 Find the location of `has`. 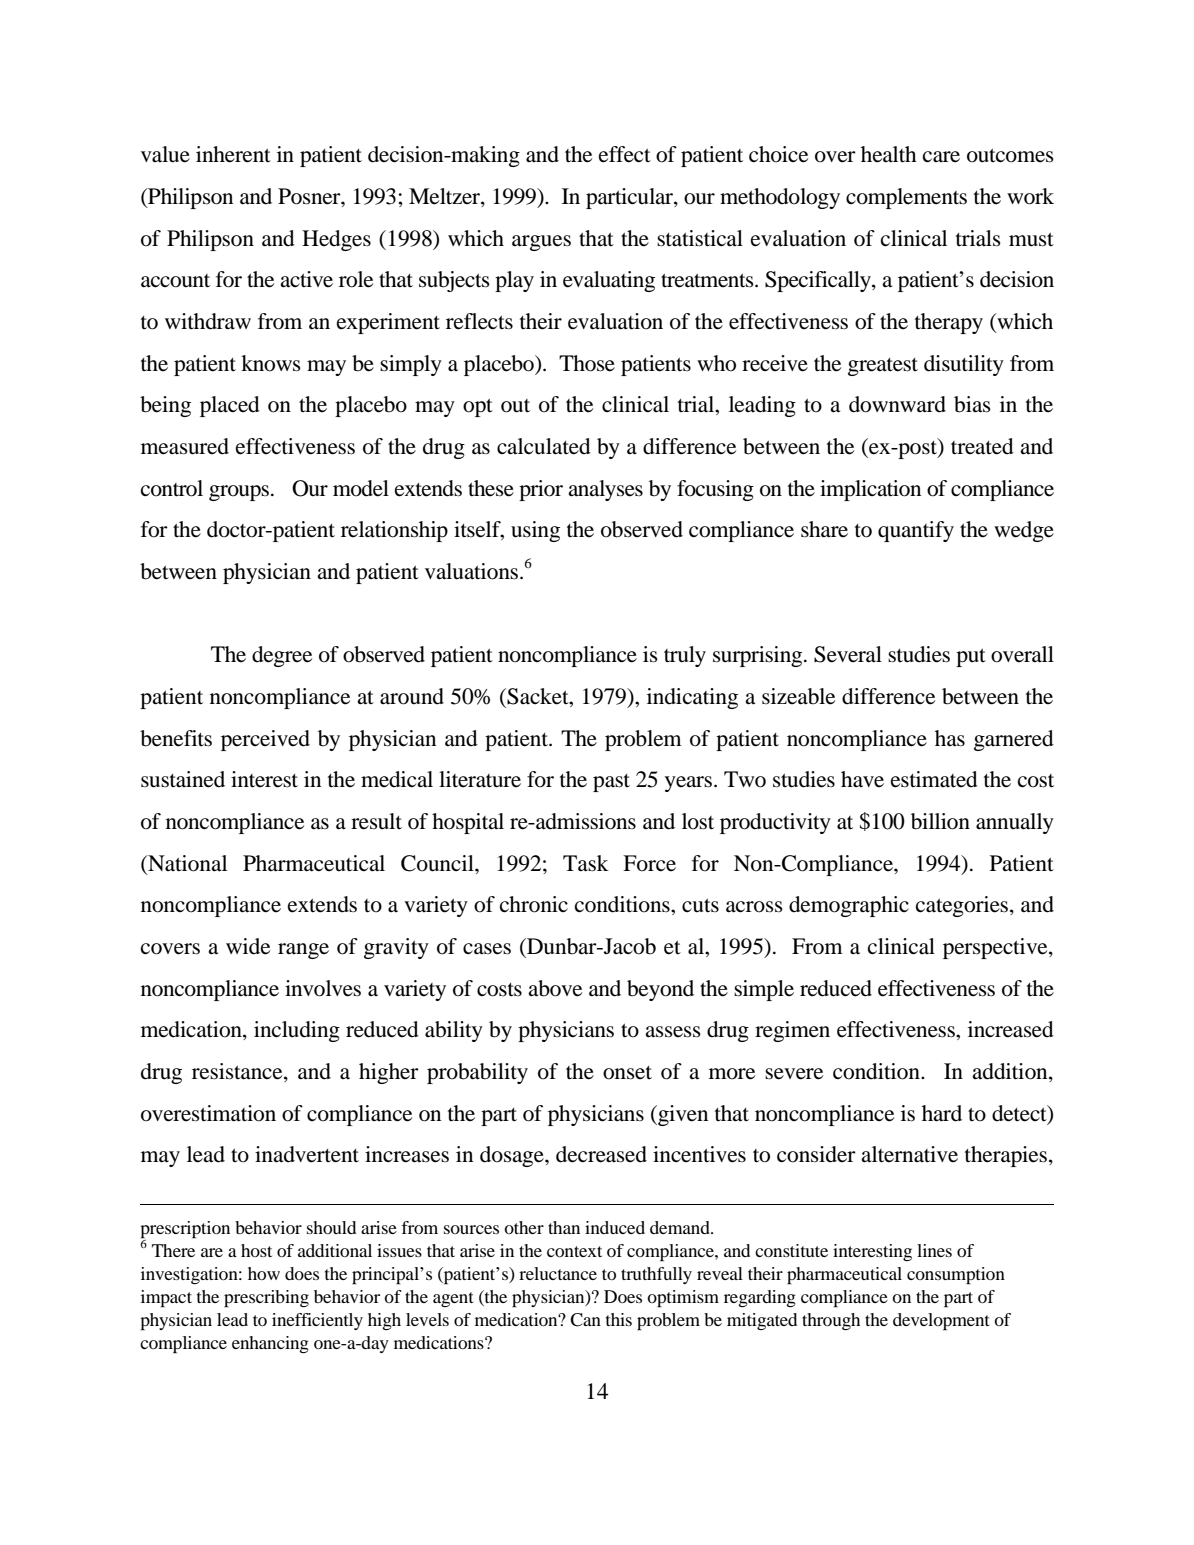

has is located at coordinates (950, 738).
